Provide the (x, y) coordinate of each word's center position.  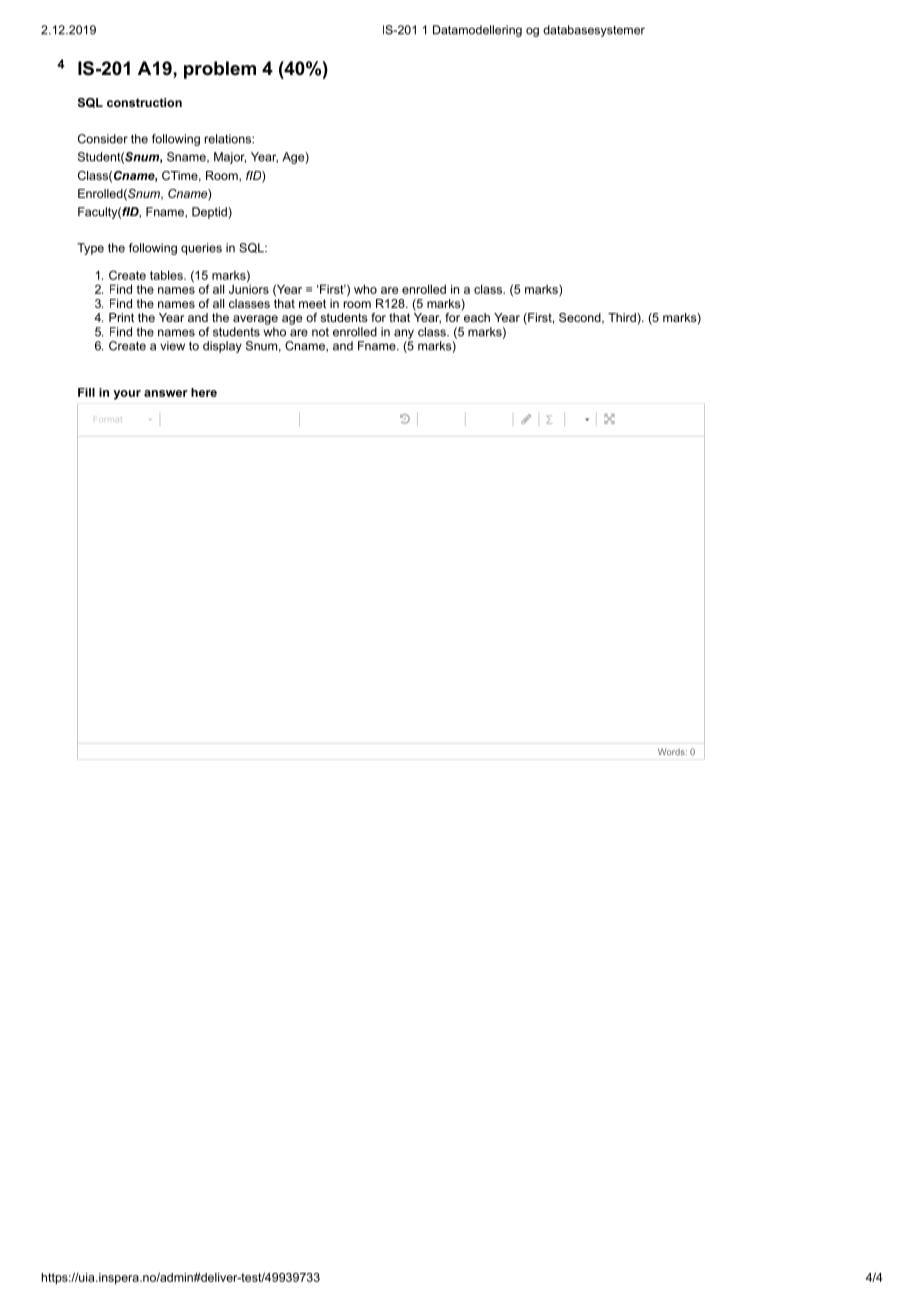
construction (144, 102)
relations (229, 139)
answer (166, 393)
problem (220, 70)
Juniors (249, 288)
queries (201, 249)
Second (581, 318)
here (204, 392)
